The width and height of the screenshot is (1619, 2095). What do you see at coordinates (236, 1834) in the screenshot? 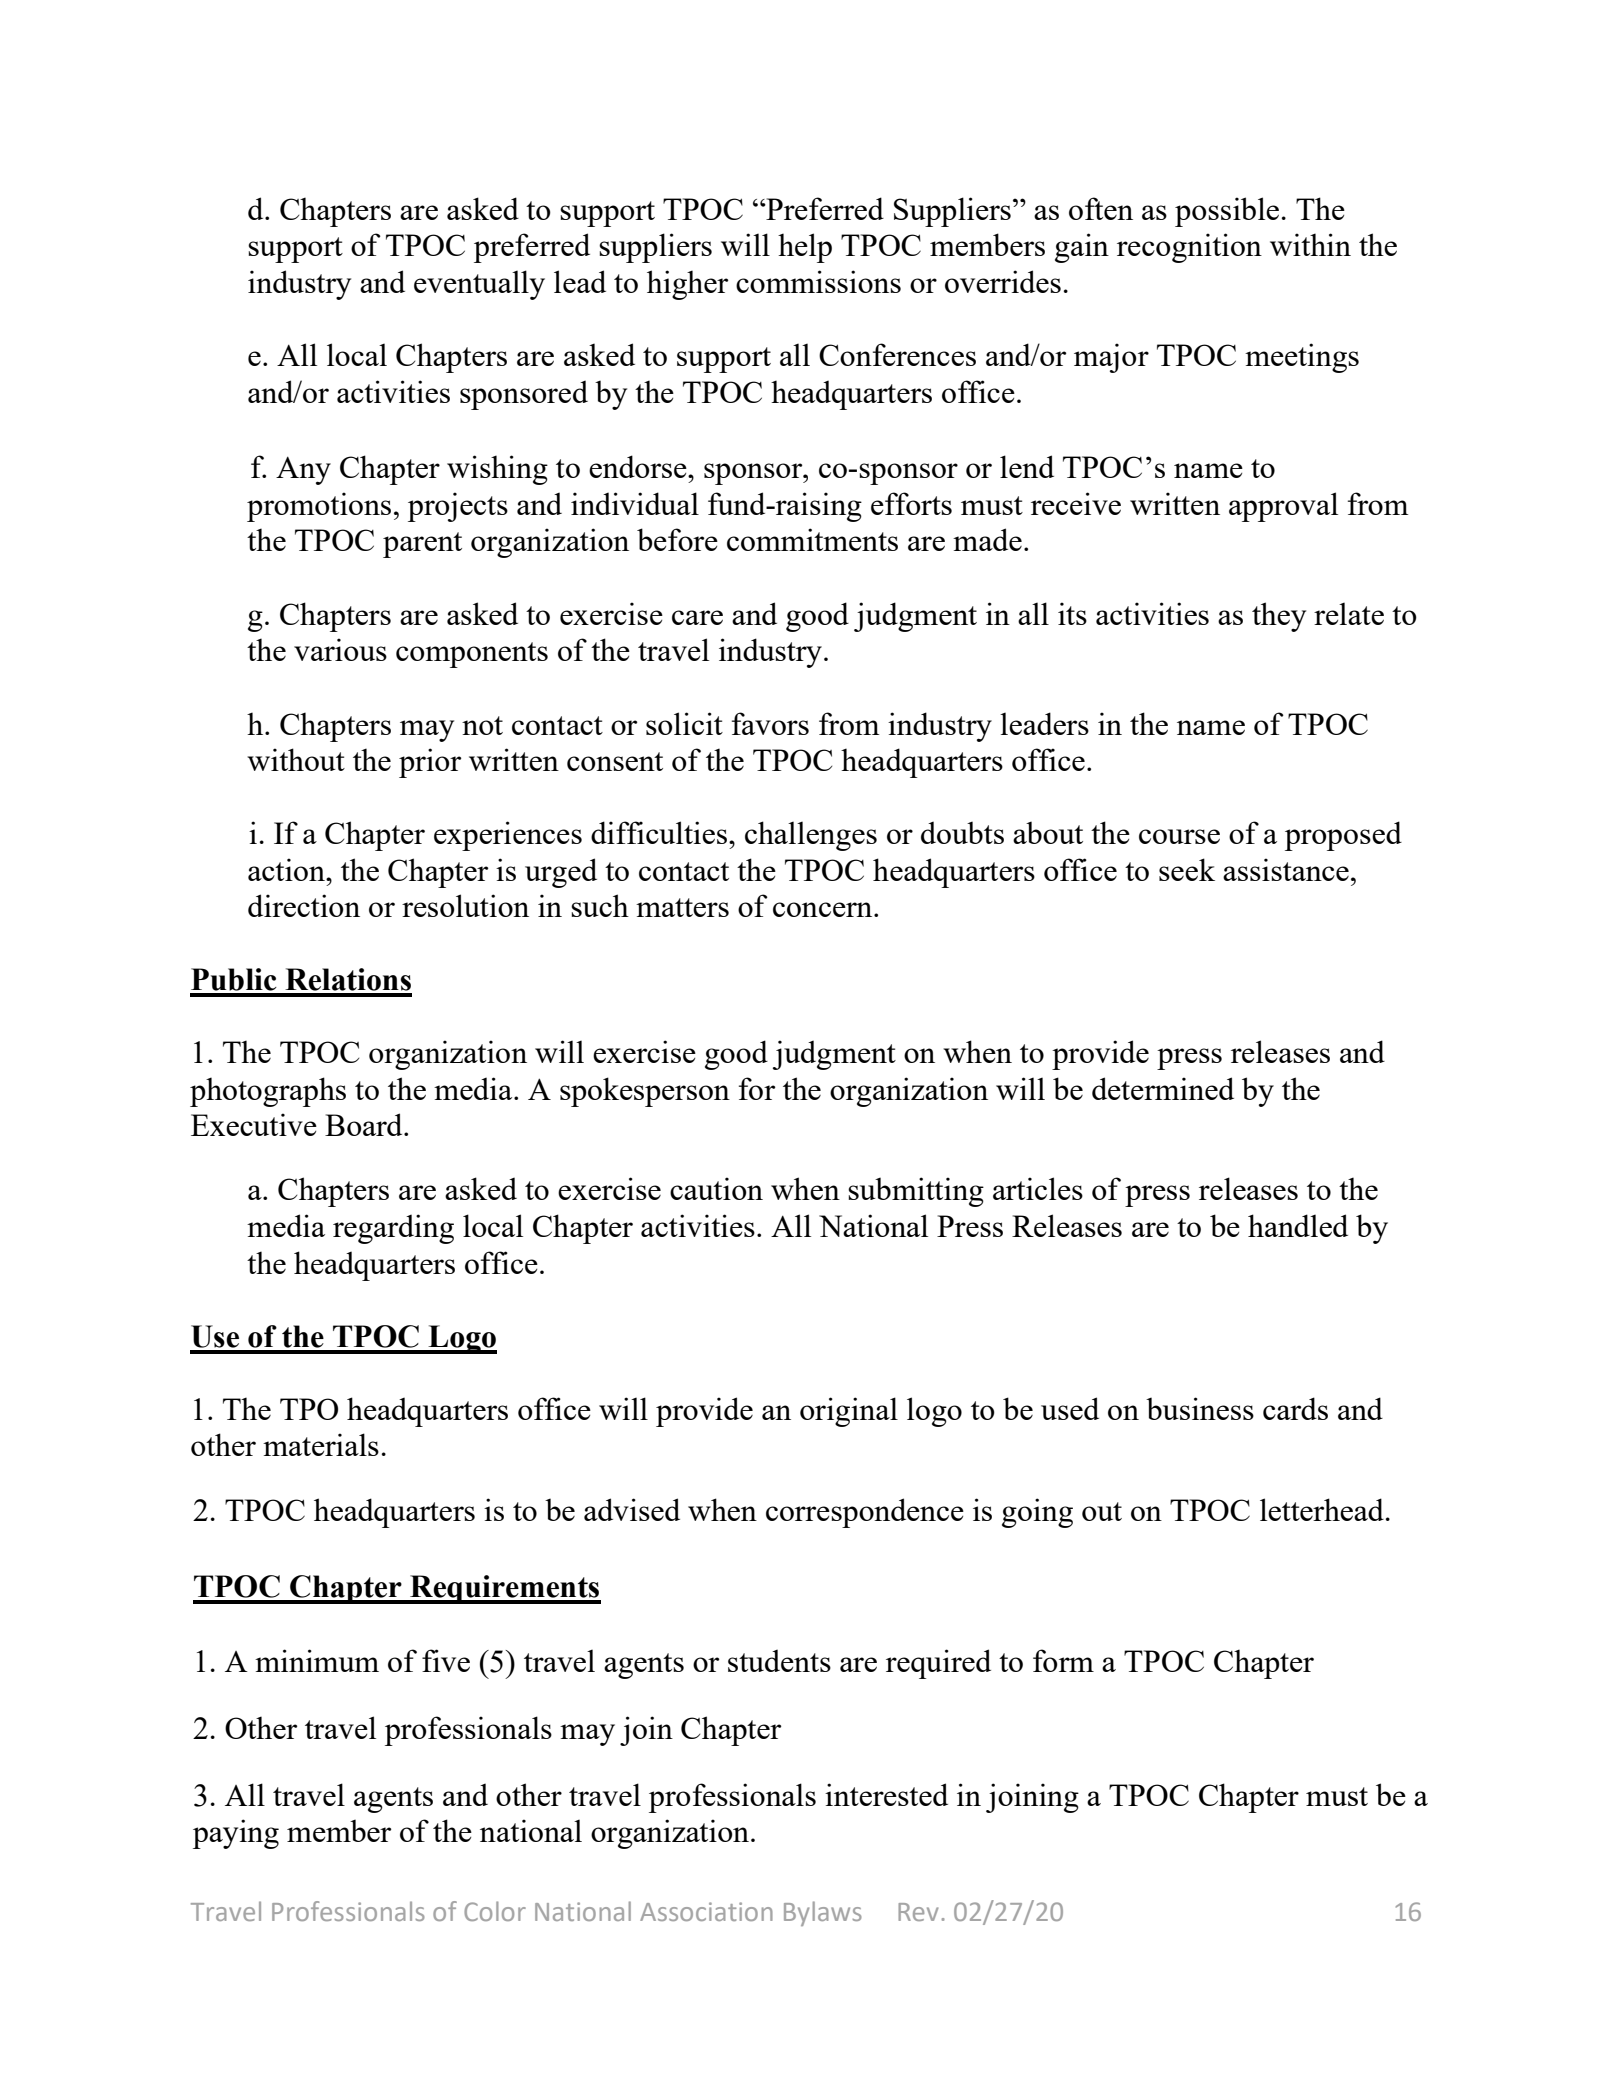
I see `paying` at bounding box center [236, 1834].
